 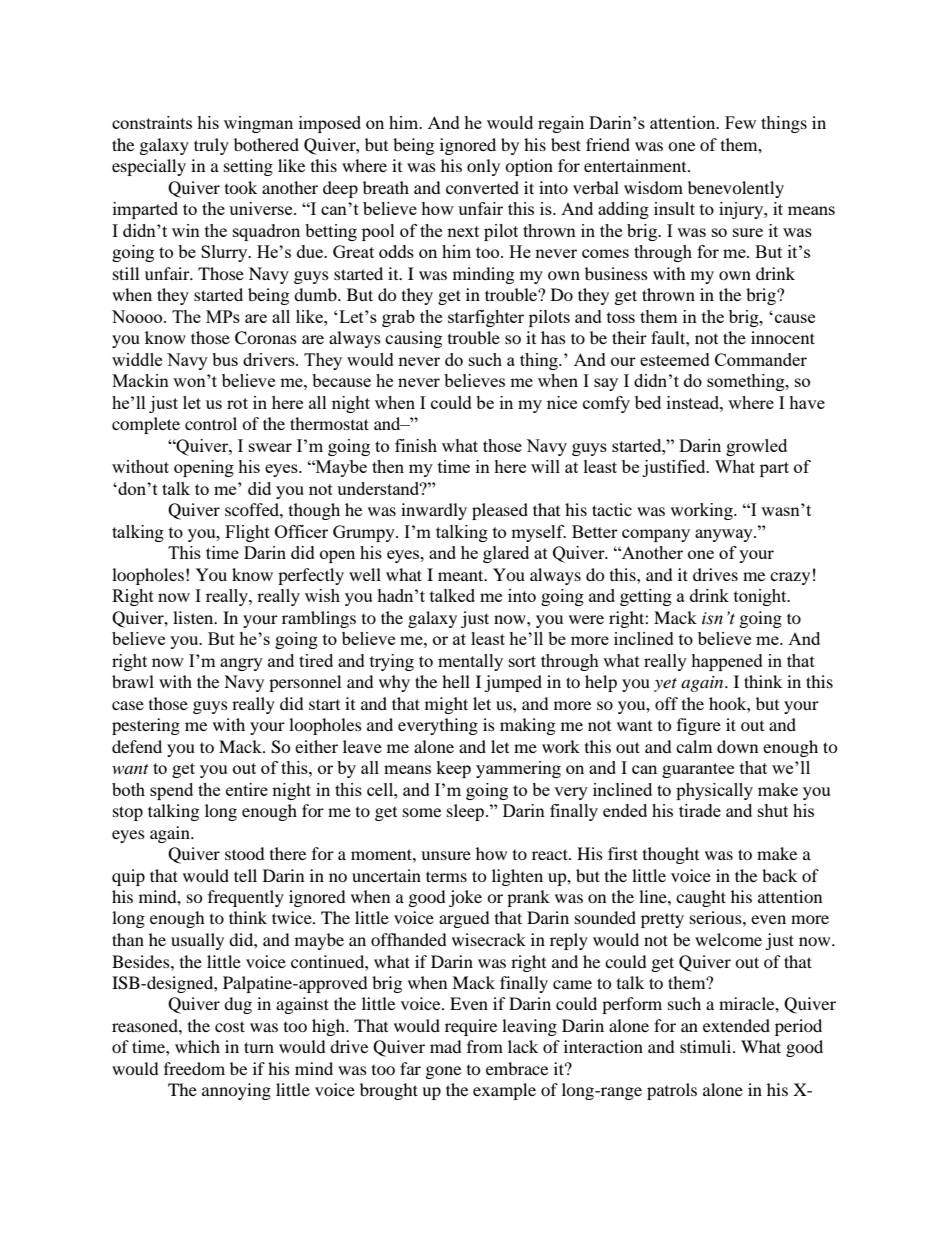 I want to click on meant, so click(x=462, y=575).
